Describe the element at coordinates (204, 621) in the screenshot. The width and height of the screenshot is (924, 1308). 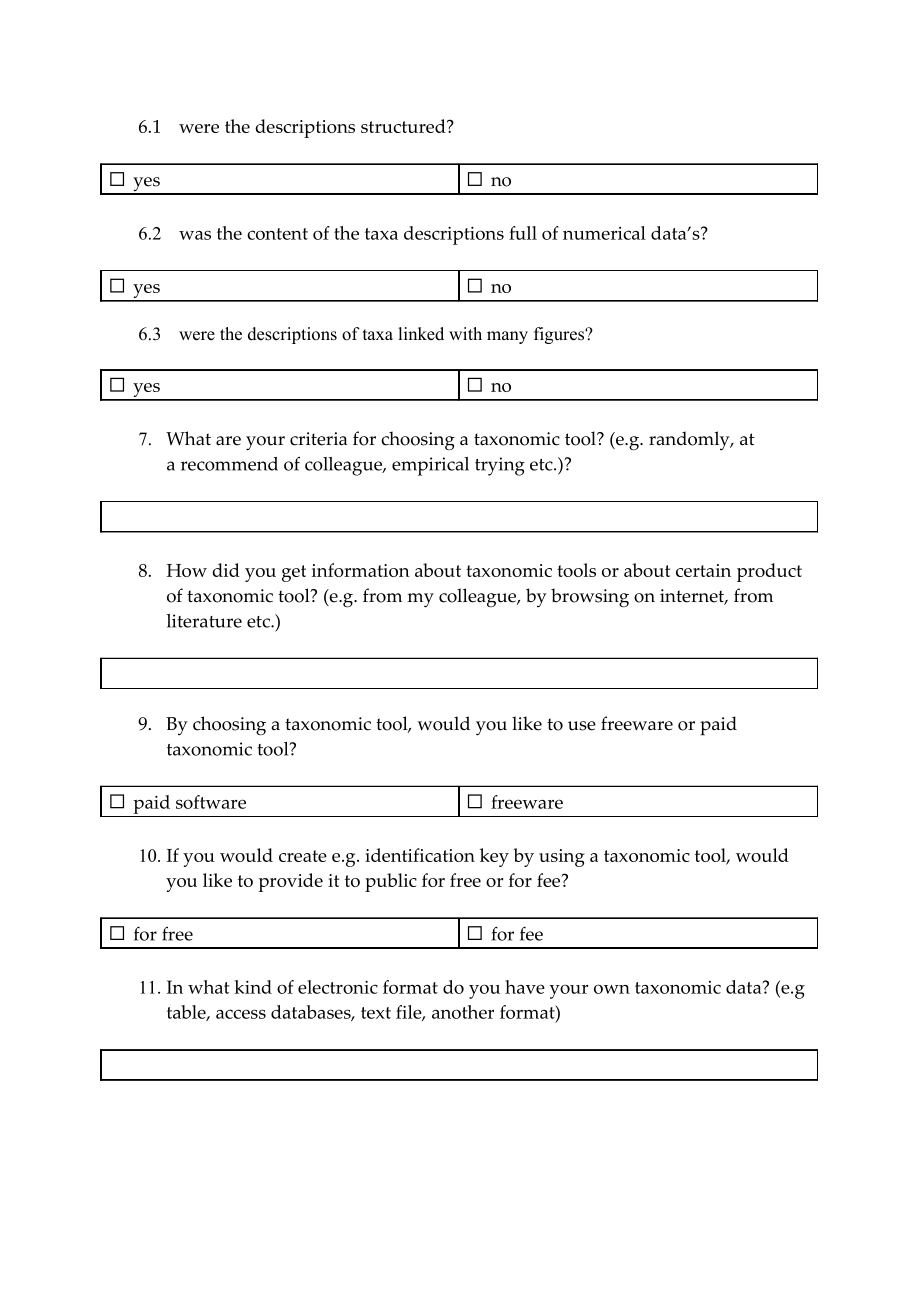
I see `literature` at that location.
